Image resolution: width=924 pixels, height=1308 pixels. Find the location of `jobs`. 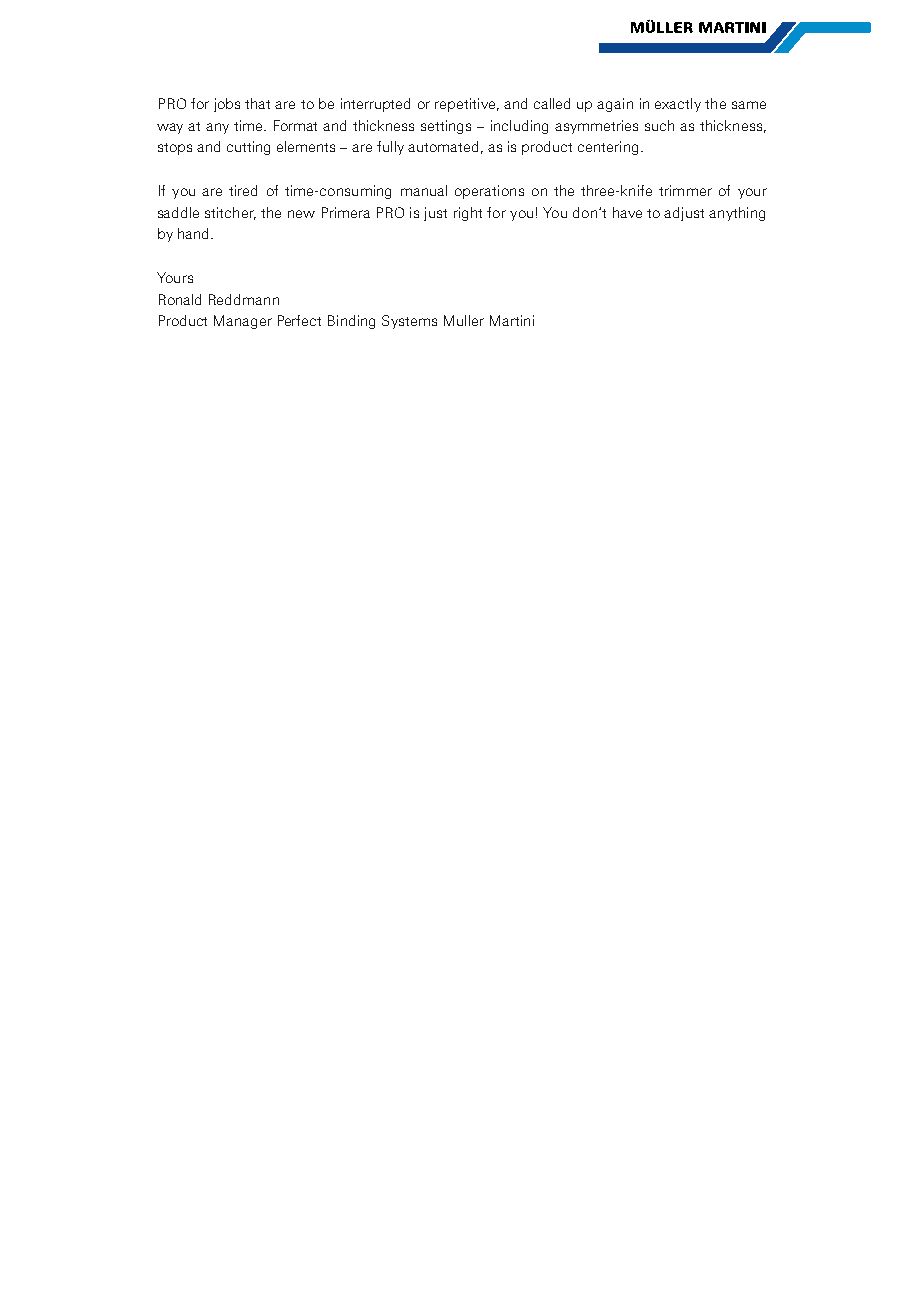

jobs is located at coordinates (227, 105).
